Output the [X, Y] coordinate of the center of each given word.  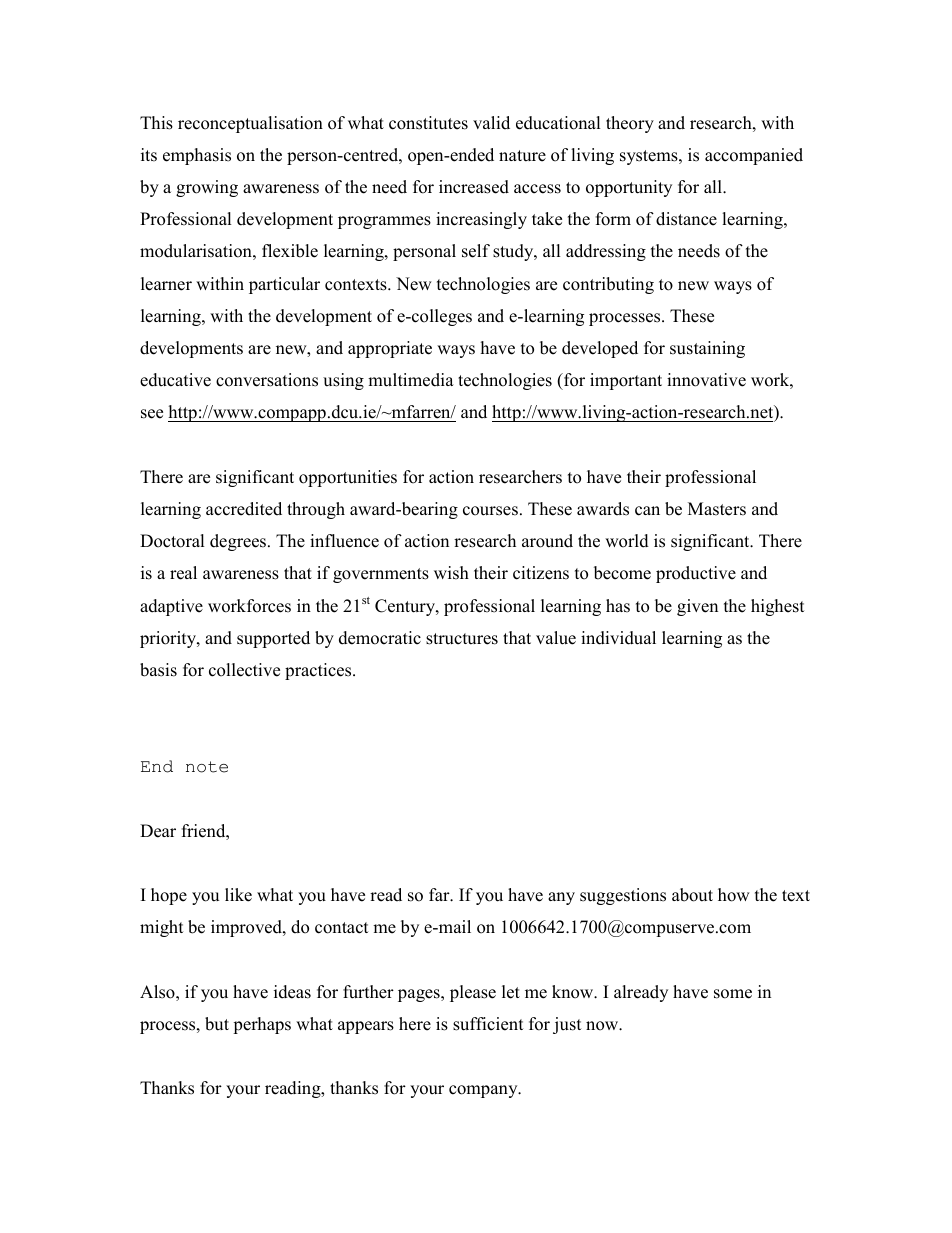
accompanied [754, 156]
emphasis [197, 156]
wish [451, 573]
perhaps [262, 1025]
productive [696, 574]
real [183, 573]
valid [491, 123]
